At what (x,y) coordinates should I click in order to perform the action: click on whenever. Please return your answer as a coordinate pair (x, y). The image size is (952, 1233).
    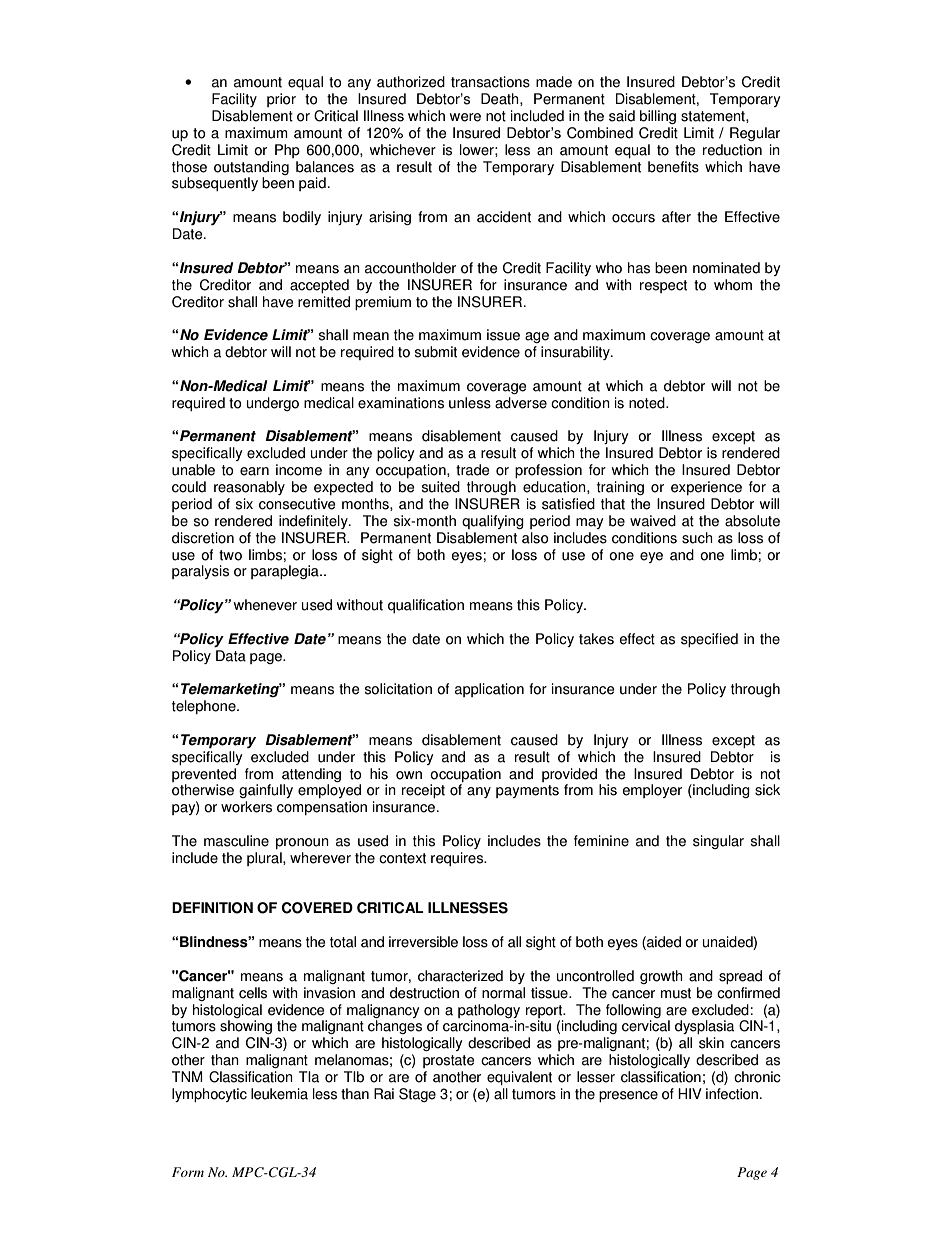
    Looking at the image, I should click on (265, 605).
